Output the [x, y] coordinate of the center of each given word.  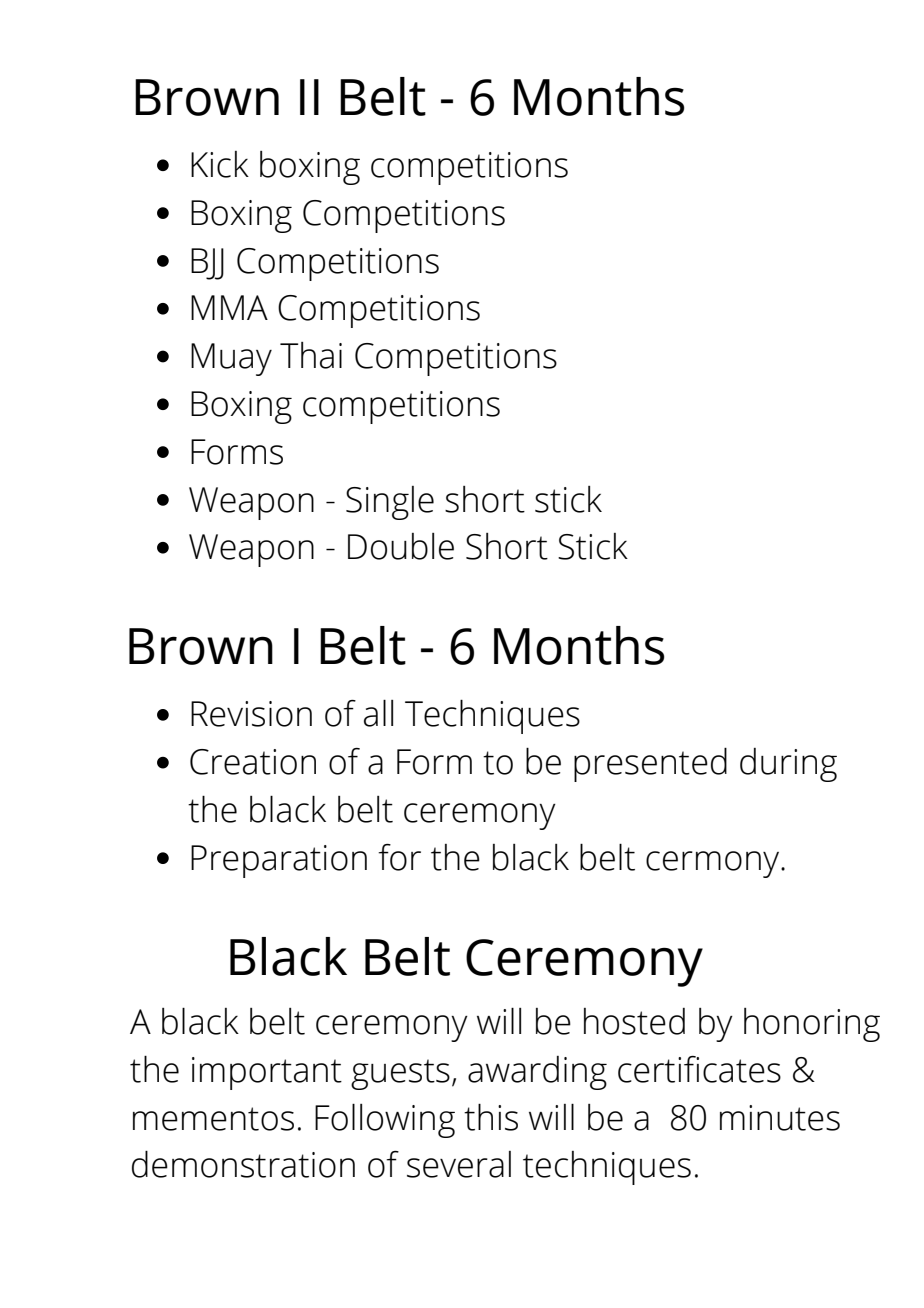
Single [390, 503]
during [788, 765]
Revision [251, 714]
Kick [220, 164]
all [378, 713]
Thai [311, 355]
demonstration [243, 1164]
